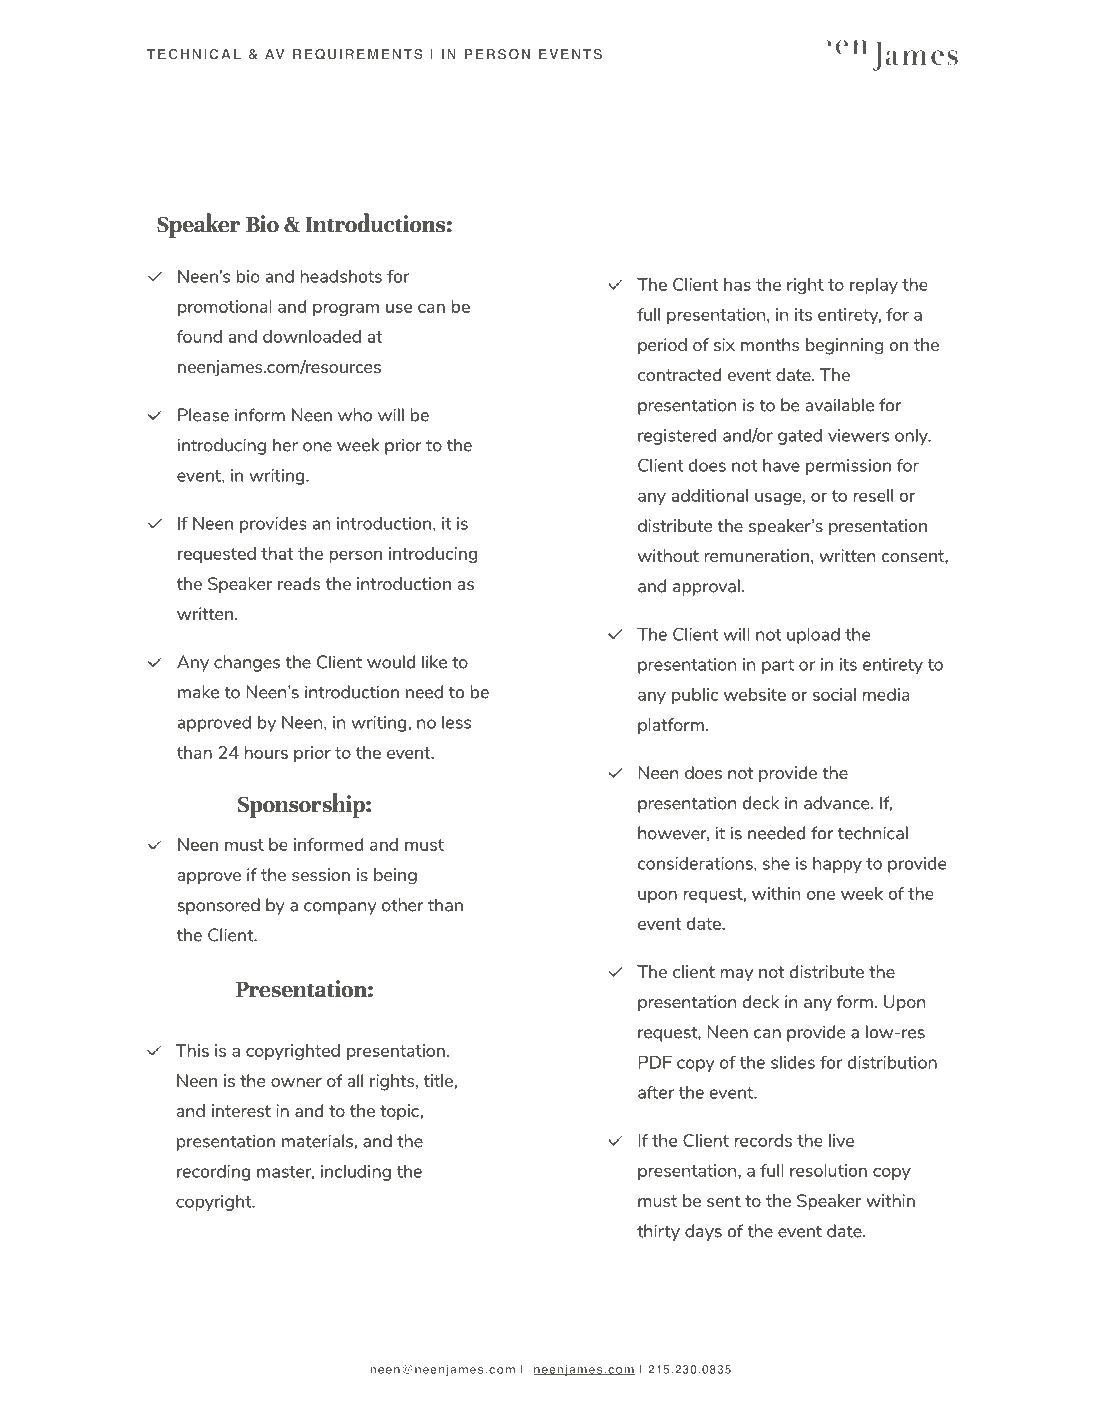  What do you see at coordinates (358, 54) in the screenshot?
I see `REQUIREMENTS` at bounding box center [358, 54].
